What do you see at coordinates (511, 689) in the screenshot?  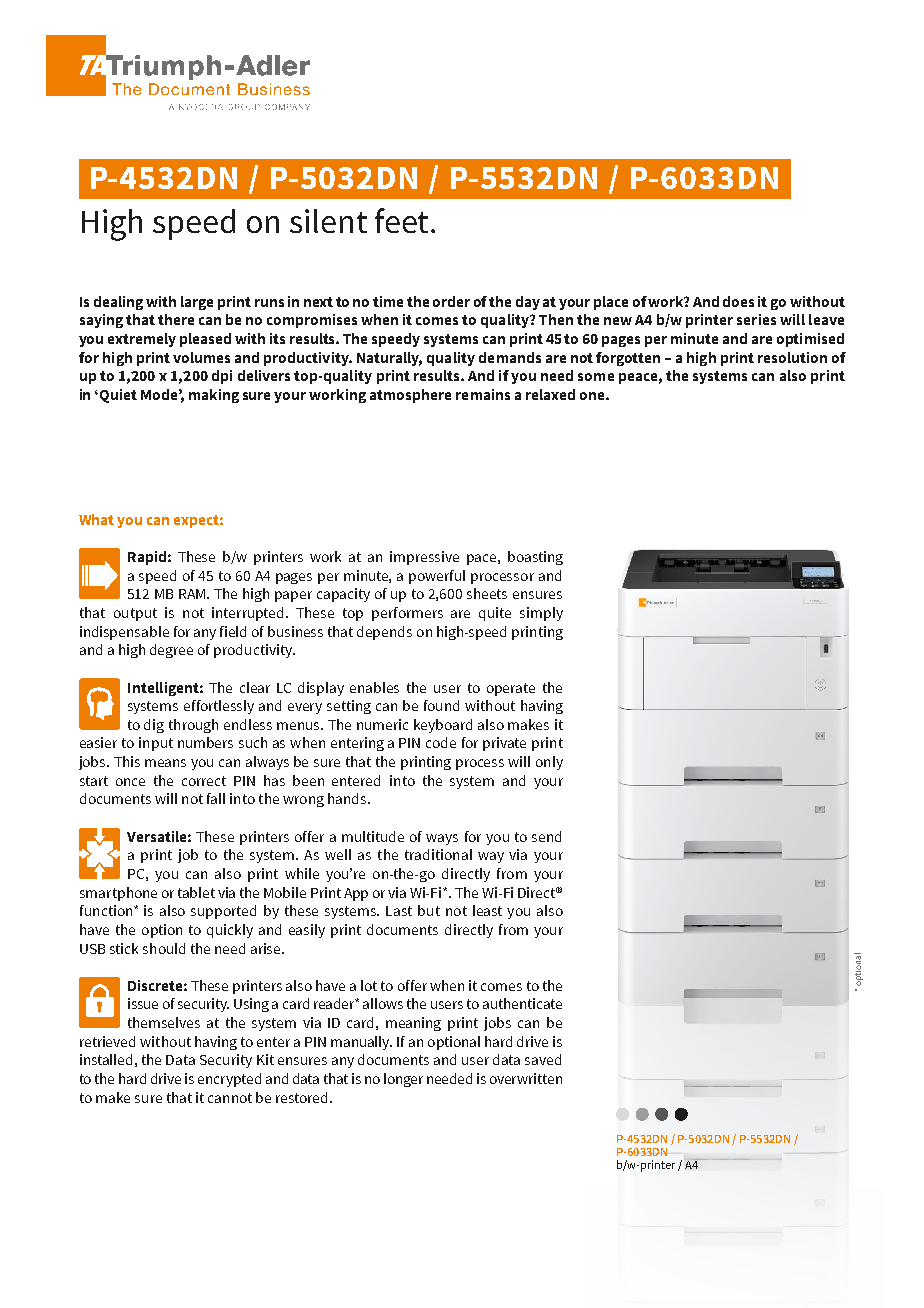 I see `operate` at bounding box center [511, 689].
